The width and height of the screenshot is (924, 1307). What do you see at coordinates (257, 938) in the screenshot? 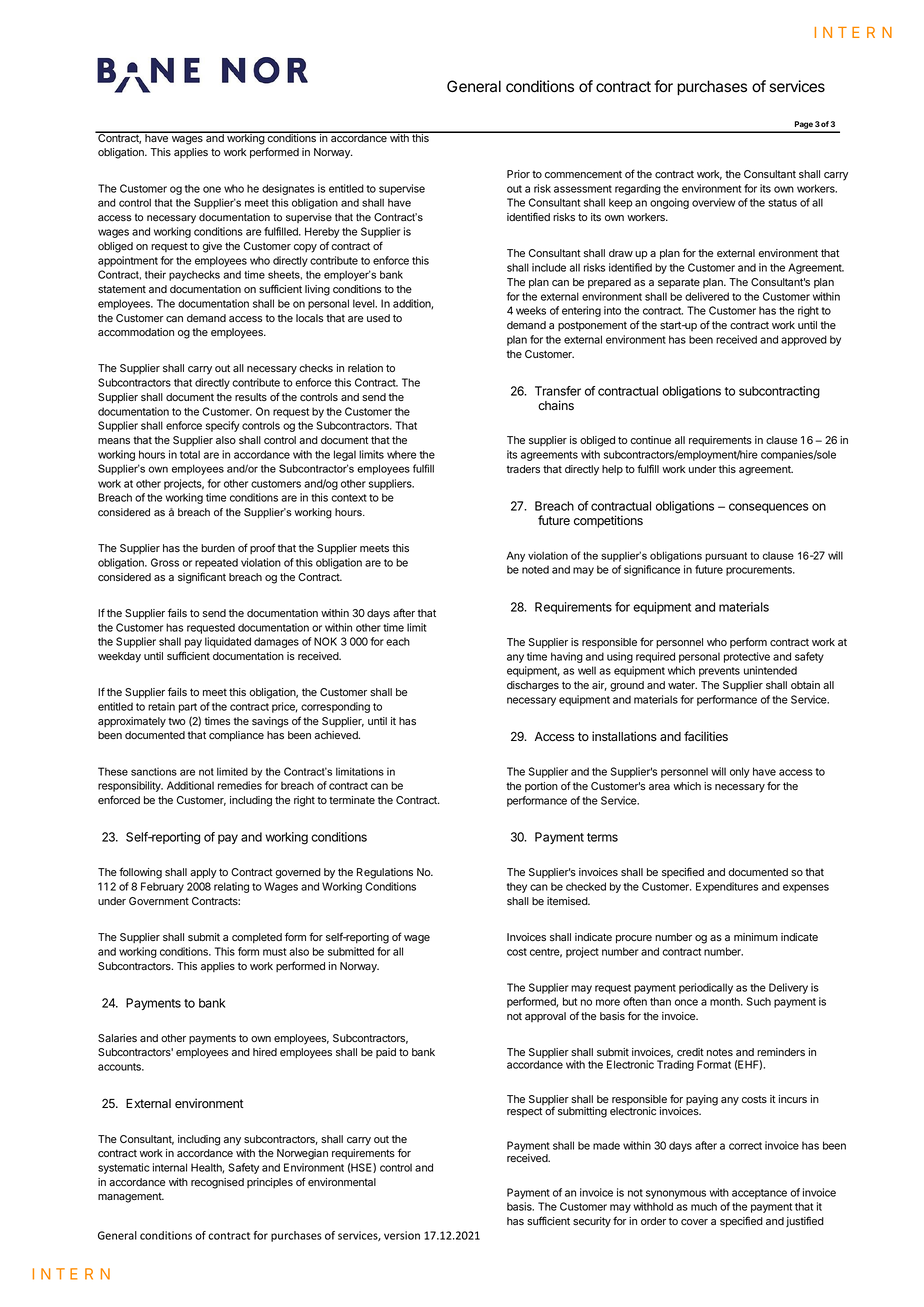
I see `completed` at bounding box center [257, 938].
